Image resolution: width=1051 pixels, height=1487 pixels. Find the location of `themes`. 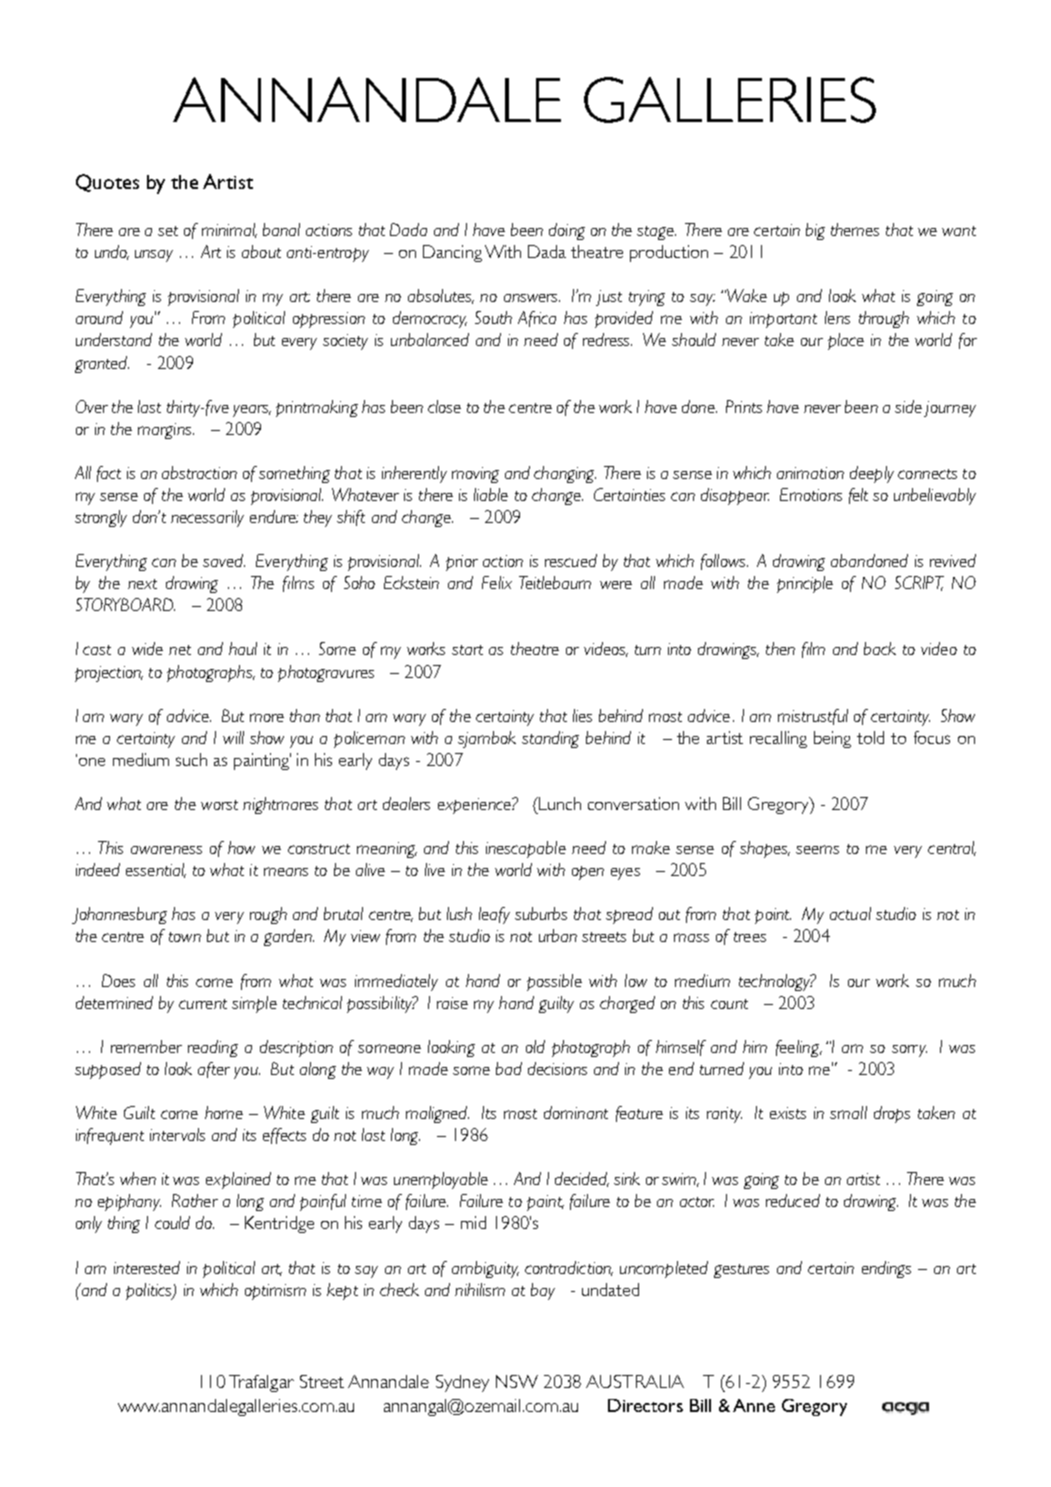

themes is located at coordinates (855, 229).
